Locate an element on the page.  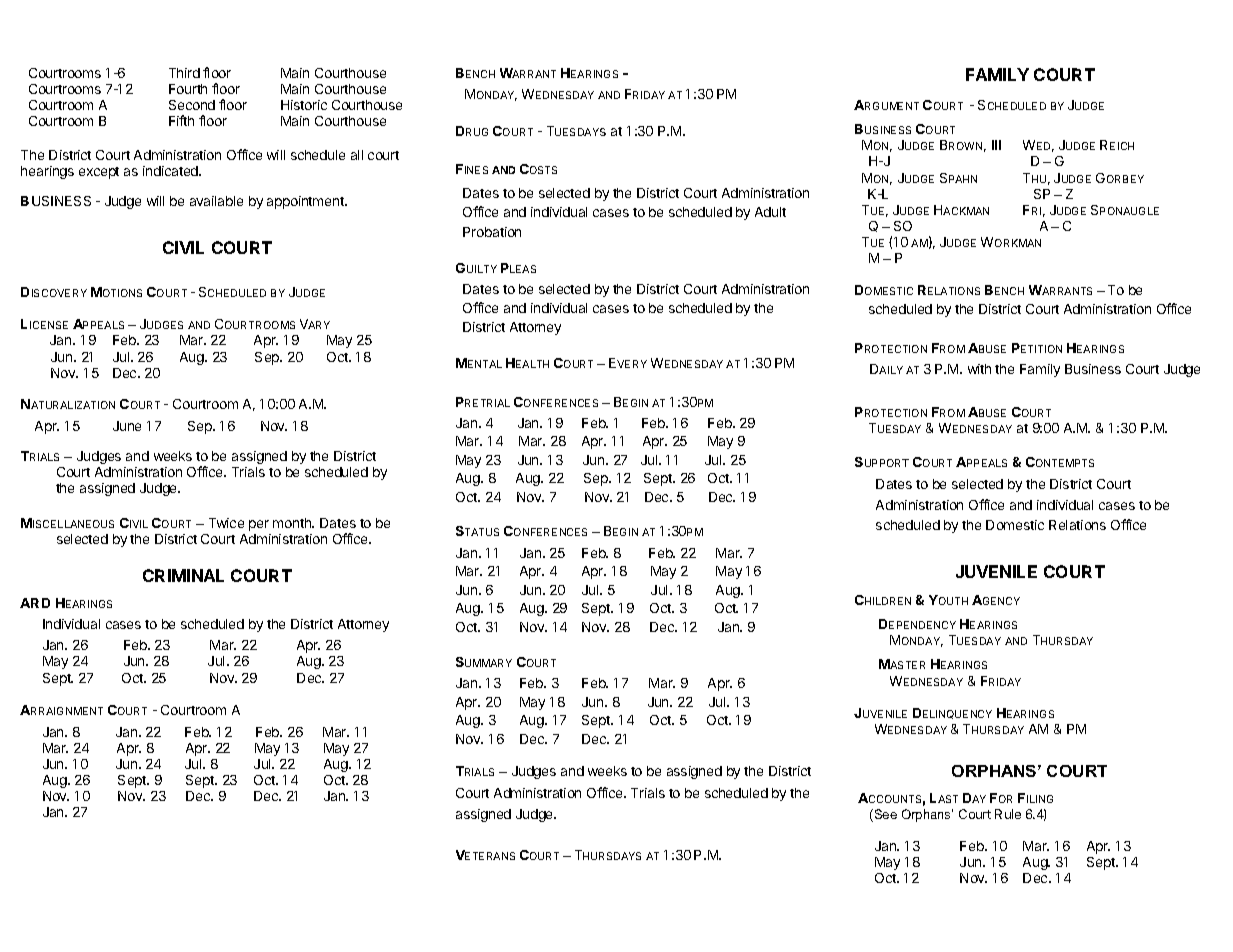
Probation is located at coordinates (492, 232).
